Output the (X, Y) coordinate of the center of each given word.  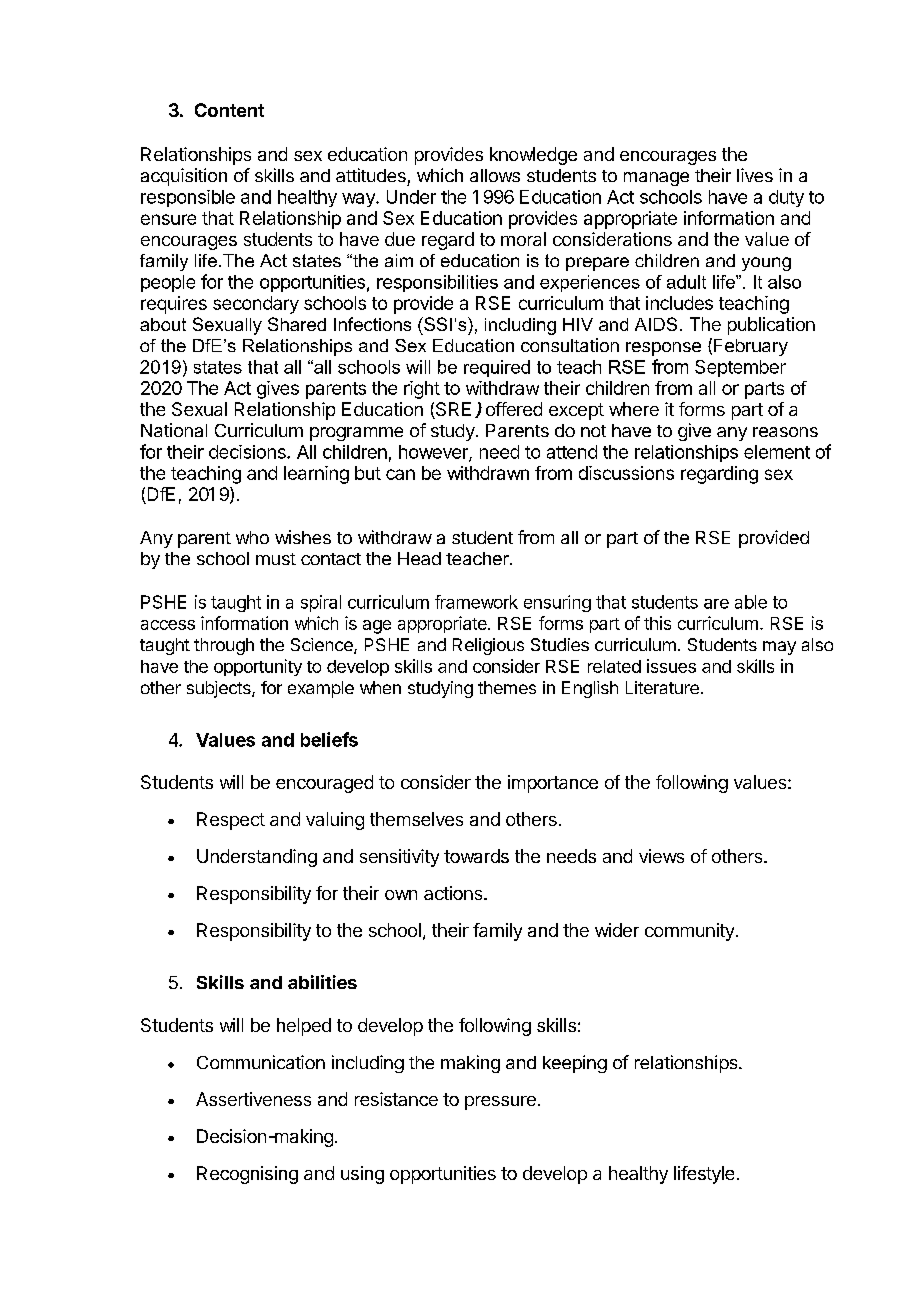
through (224, 646)
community (689, 932)
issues (671, 666)
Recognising (247, 1175)
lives (755, 175)
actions (453, 893)
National (174, 430)
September (740, 368)
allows (495, 175)
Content (229, 110)
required (497, 368)
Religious (488, 646)
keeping (575, 1064)
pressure (500, 1103)
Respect (231, 821)
